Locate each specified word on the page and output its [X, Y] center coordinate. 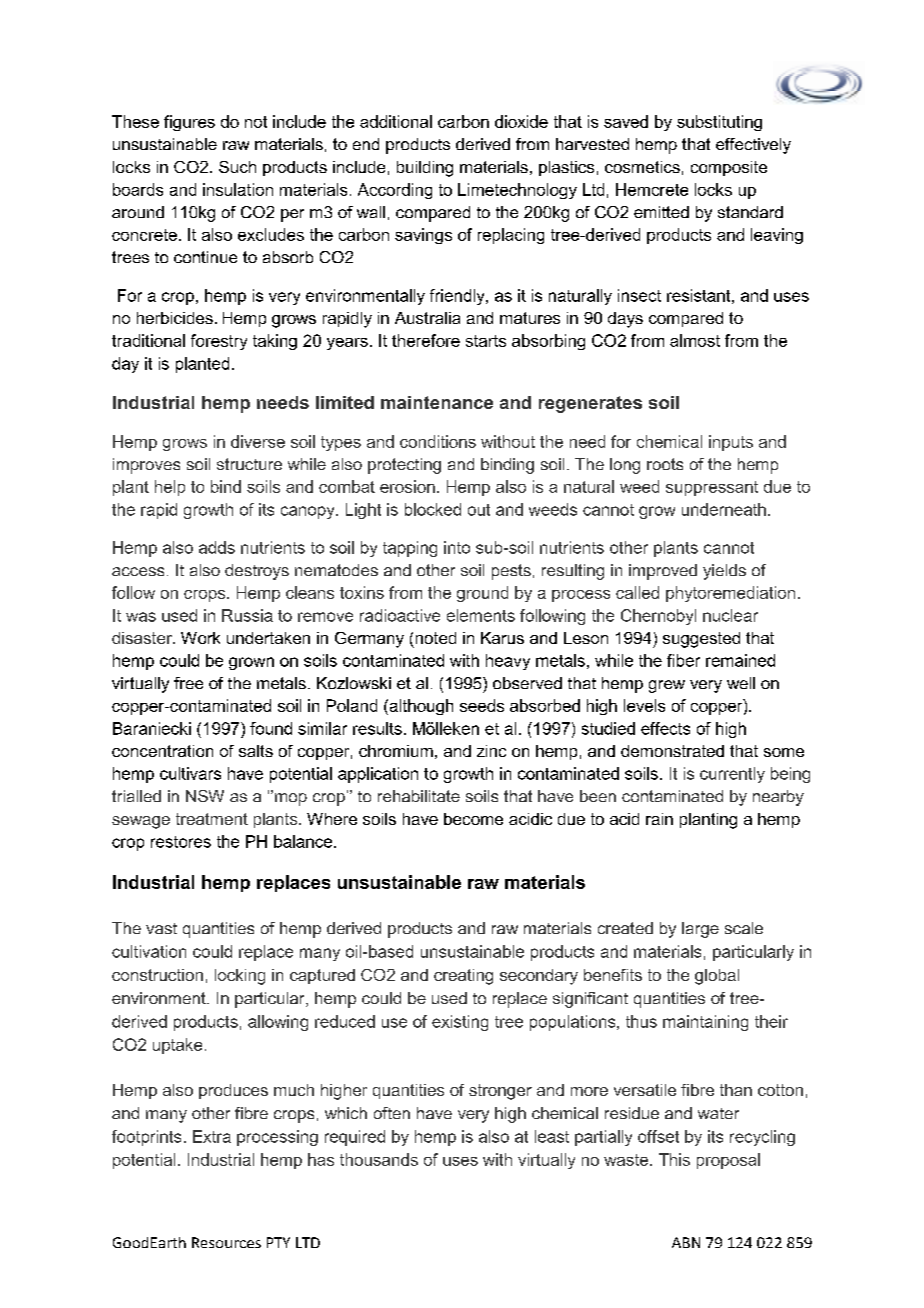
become [473, 819]
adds [217, 547]
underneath [724, 509]
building [425, 169]
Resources [226, 1242]
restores [181, 842]
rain [659, 819]
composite [729, 168]
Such [237, 167]
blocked [433, 509]
